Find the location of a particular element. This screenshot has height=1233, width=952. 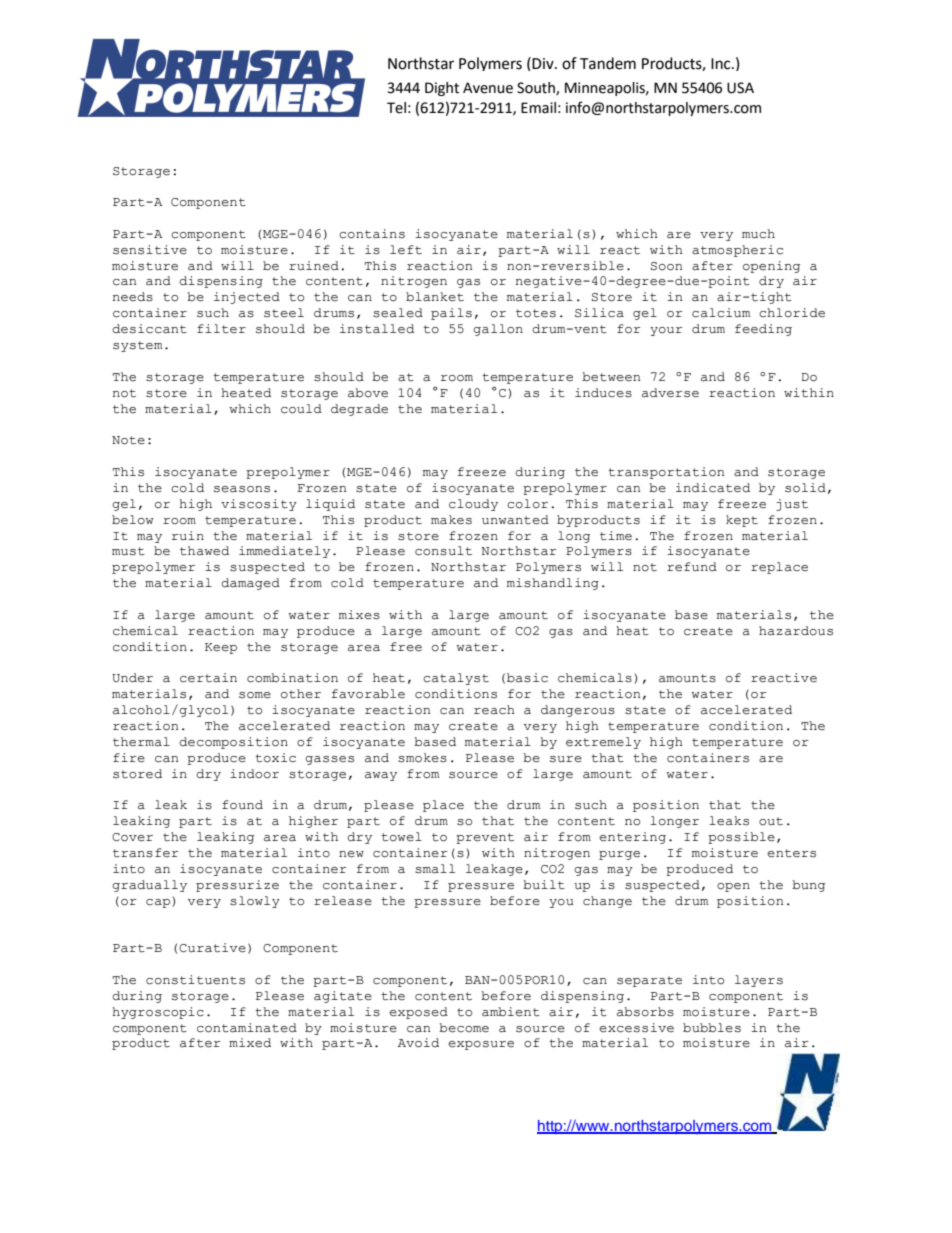

thawed is located at coordinates (204, 551).
